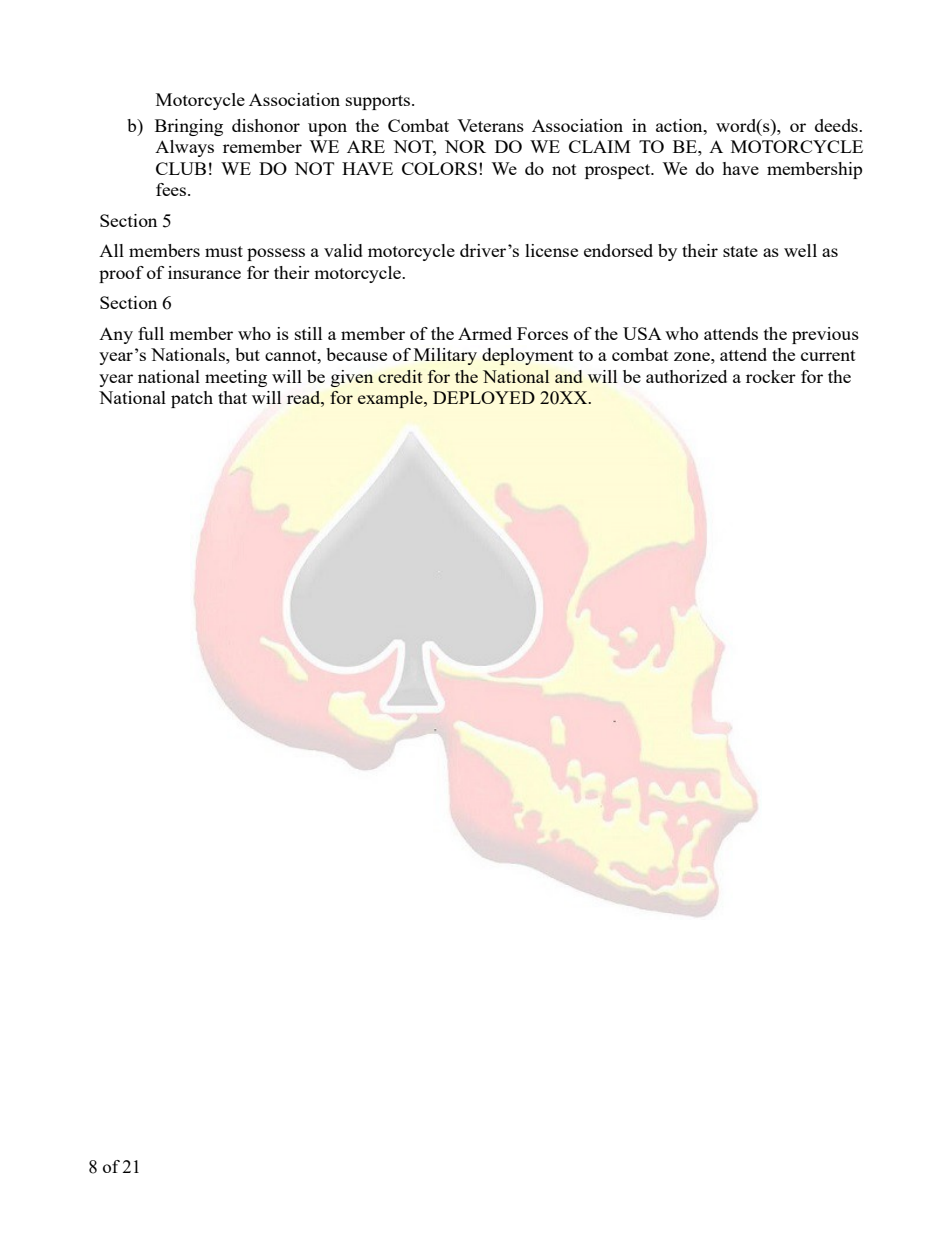  I want to click on must, so click(224, 251).
